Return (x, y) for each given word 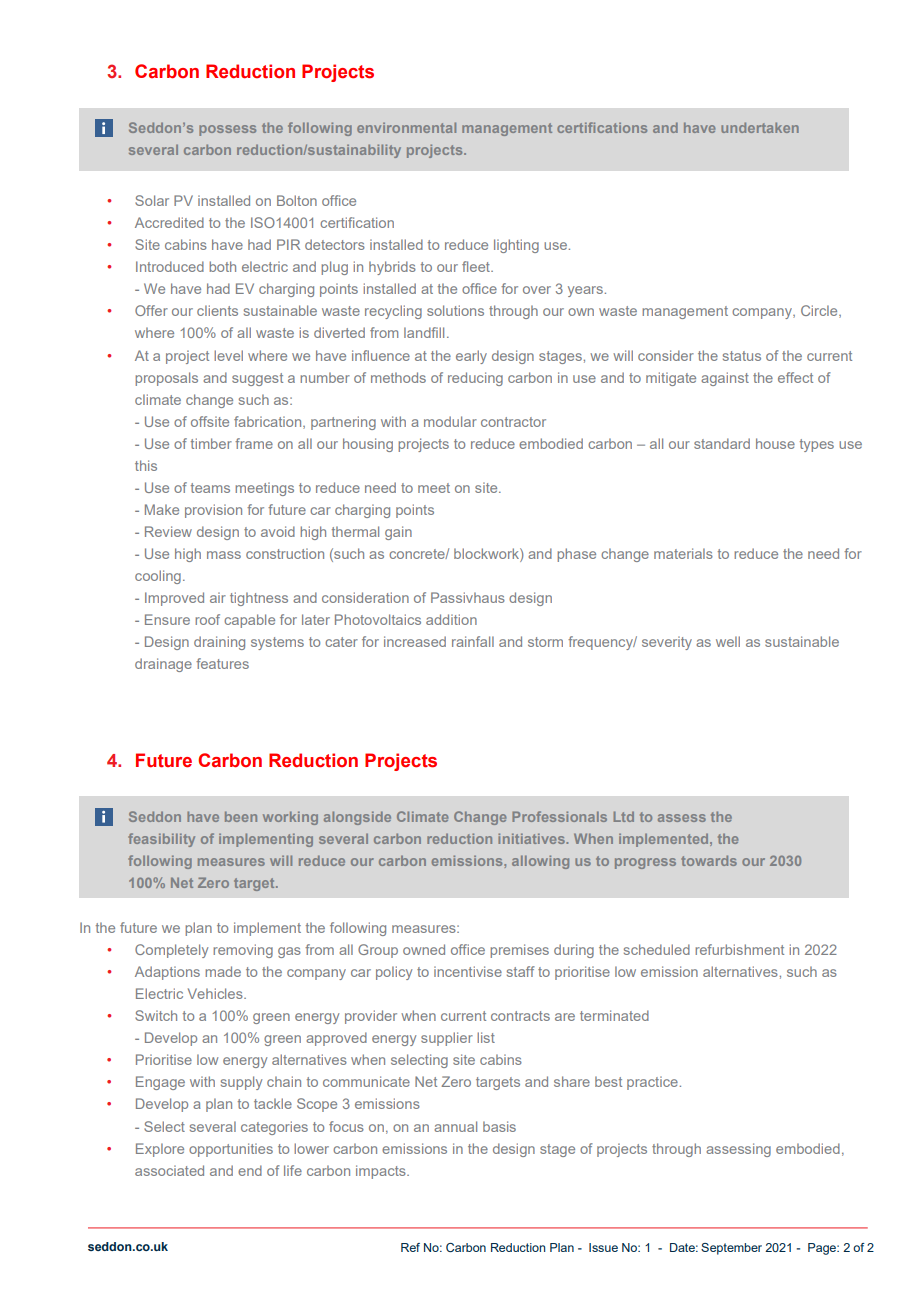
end (250, 1170)
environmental (406, 127)
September (731, 1249)
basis (499, 1126)
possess (227, 130)
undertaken (760, 127)
